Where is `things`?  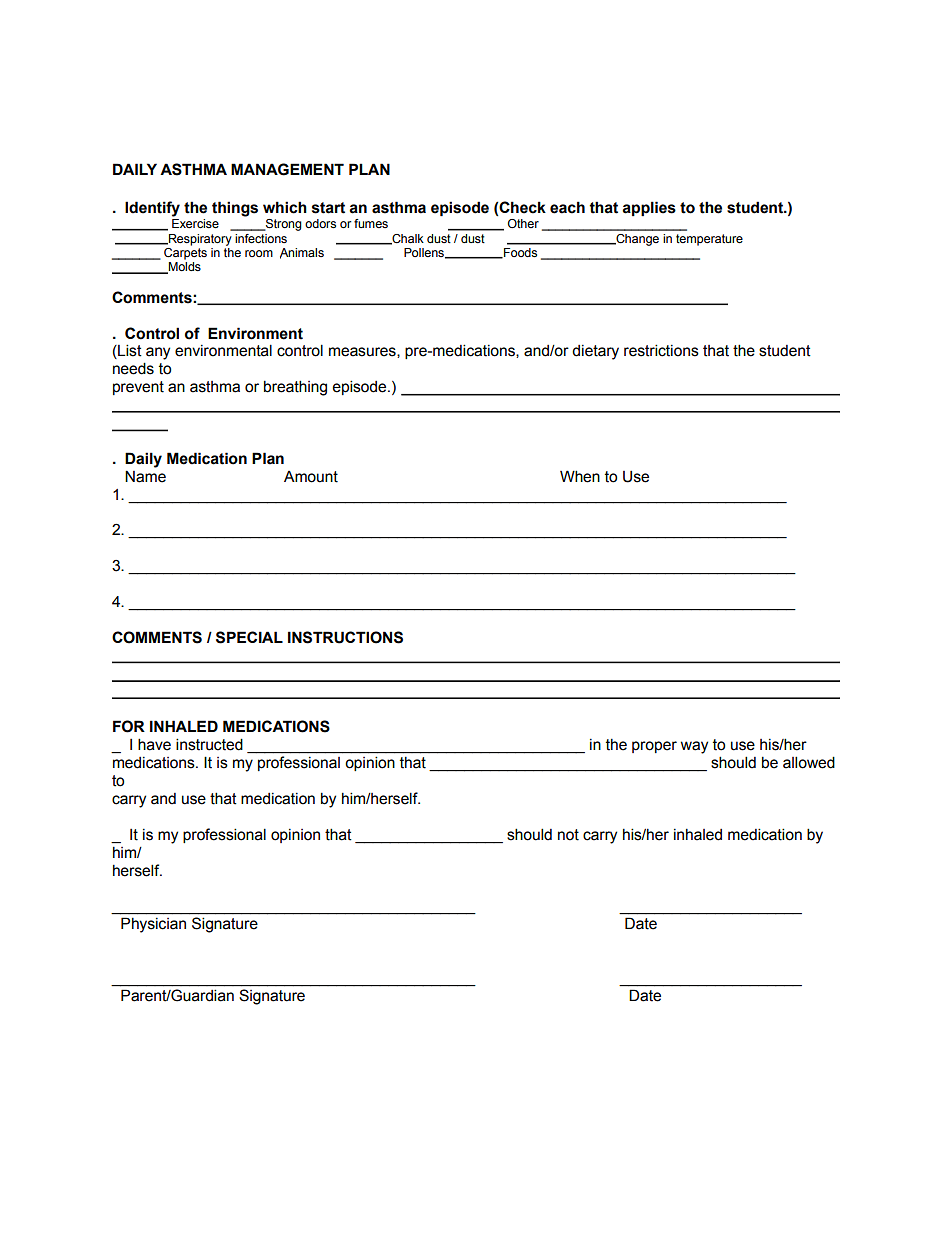
things is located at coordinates (235, 209).
